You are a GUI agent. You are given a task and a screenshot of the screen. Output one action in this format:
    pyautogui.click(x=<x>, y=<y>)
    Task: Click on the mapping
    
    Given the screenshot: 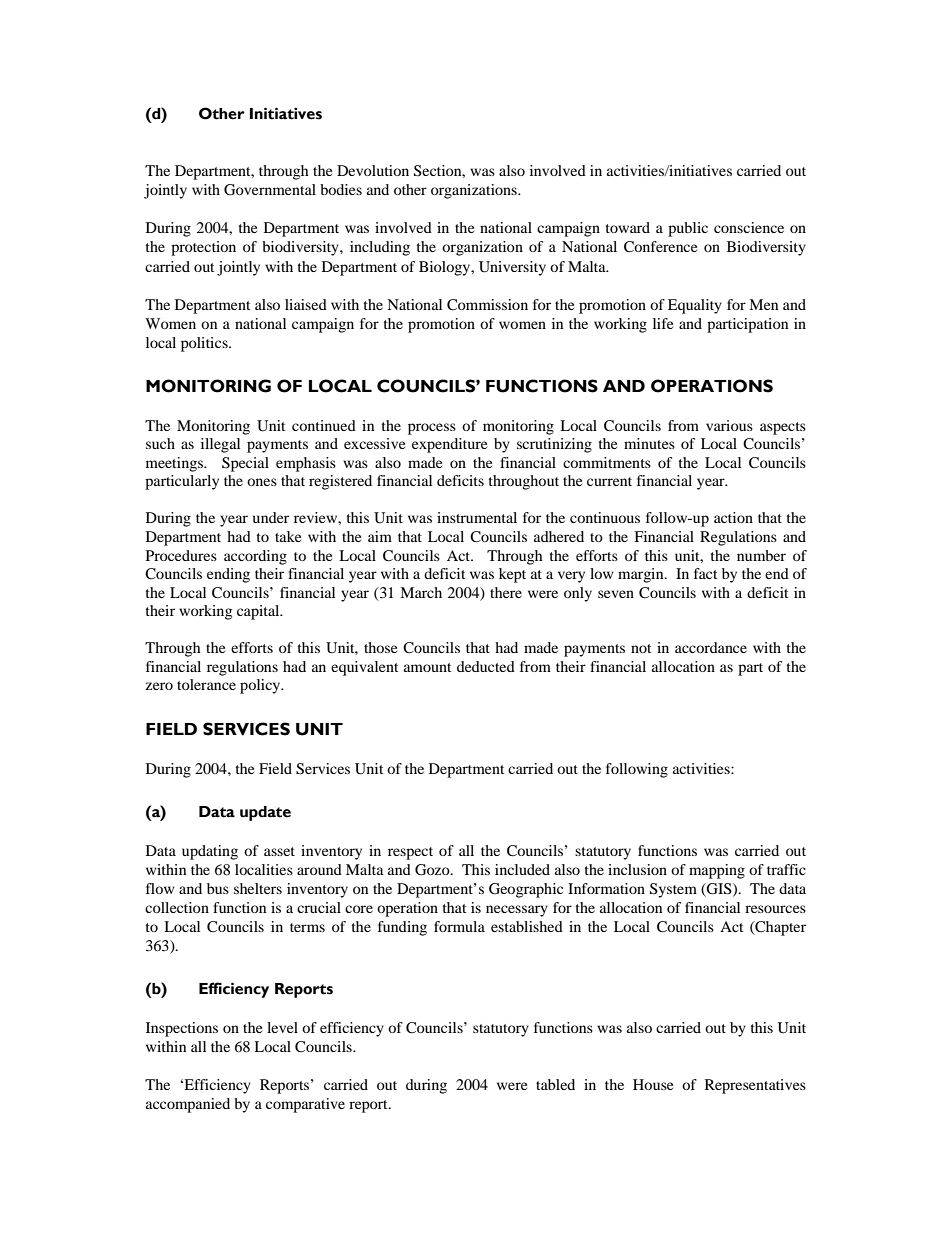 What is the action you would take?
    pyautogui.click(x=717, y=871)
